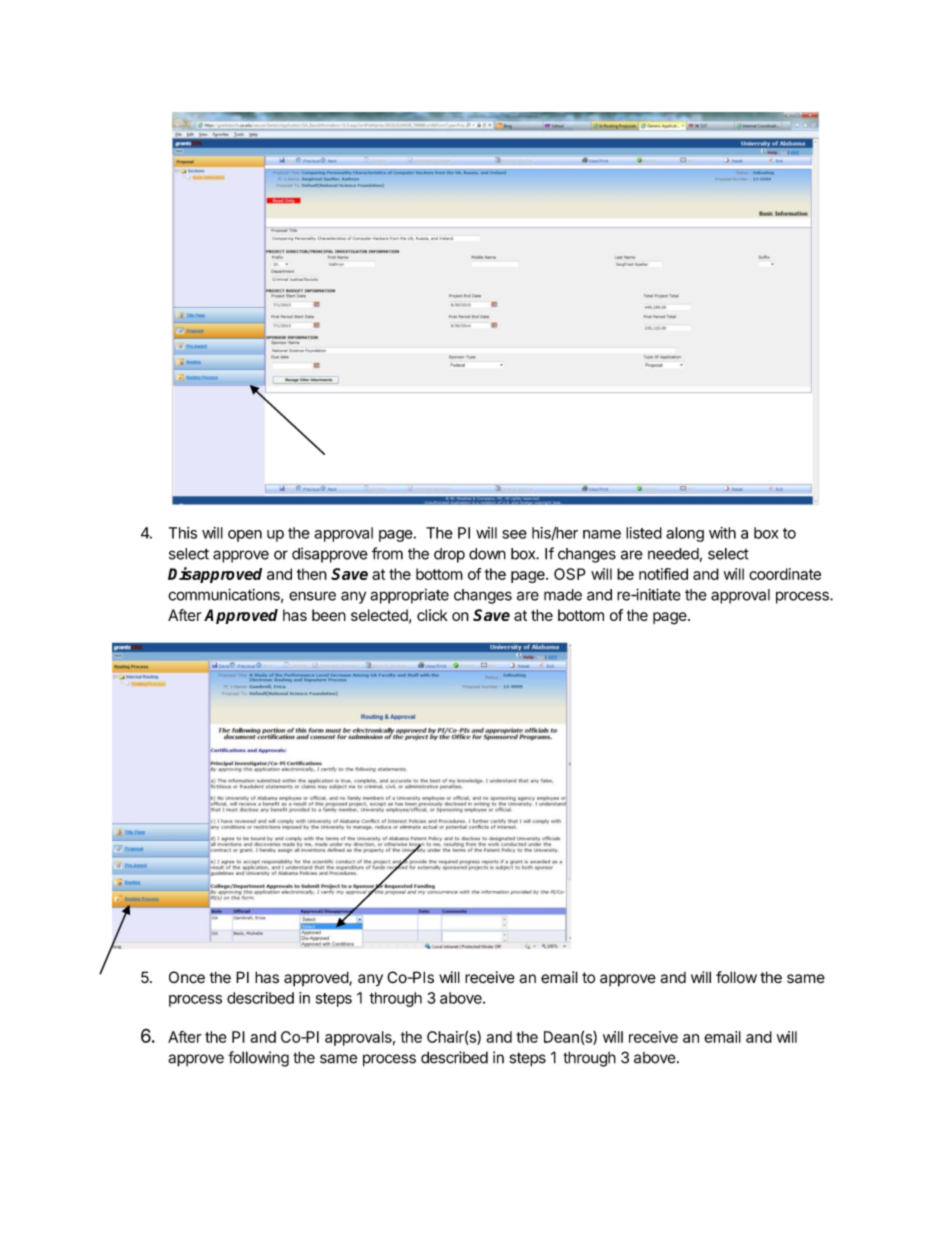 Image resolution: width=952 pixels, height=1233 pixels. What do you see at coordinates (569, 574) in the image?
I see `OSP` at bounding box center [569, 574].
